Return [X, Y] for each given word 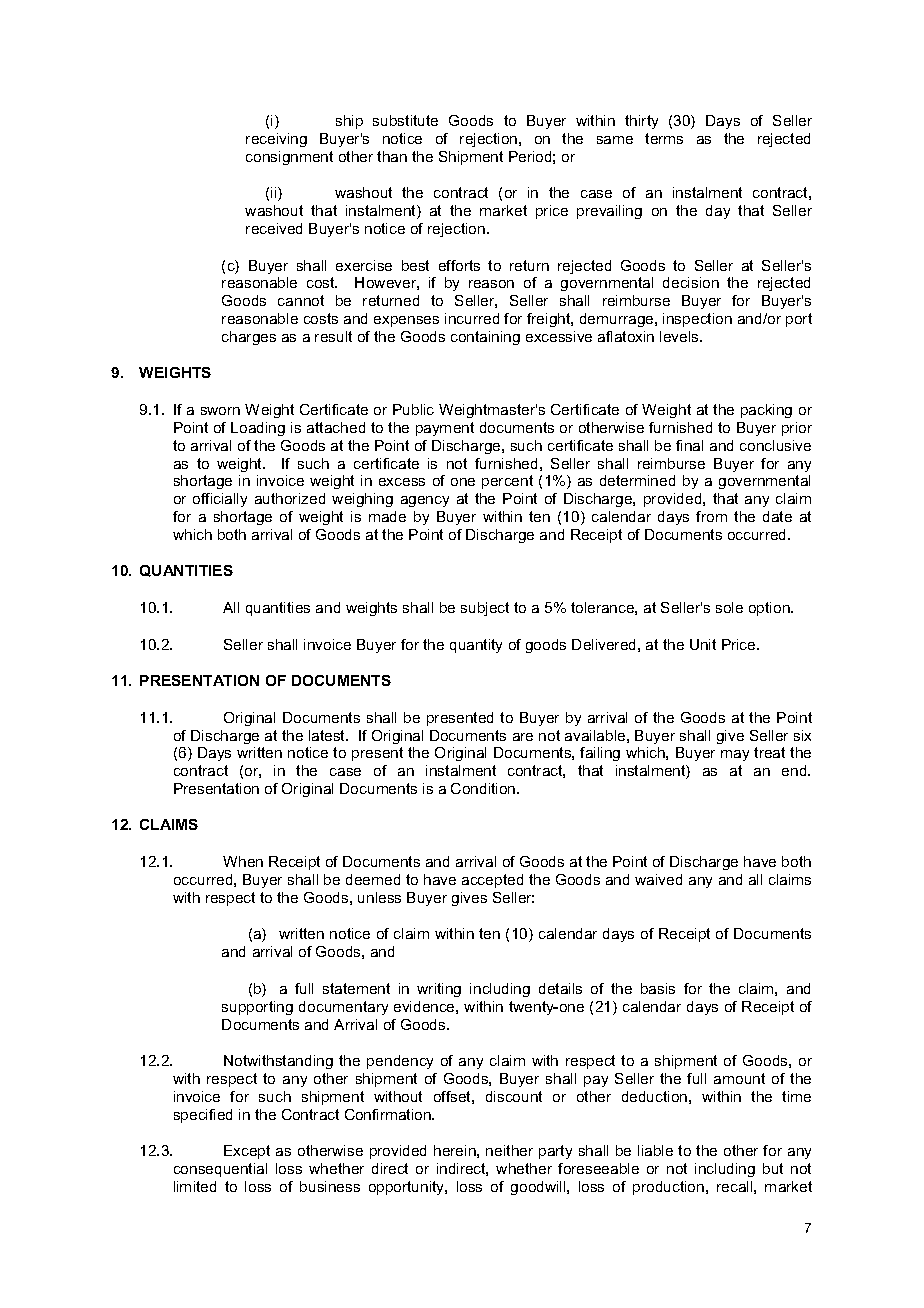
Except [247, 1152]
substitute [405, 120]
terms [664, 138]
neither [509, 1150]
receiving [276, 140]
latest [328, 735]
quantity [476, 646]
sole [729, 607]
